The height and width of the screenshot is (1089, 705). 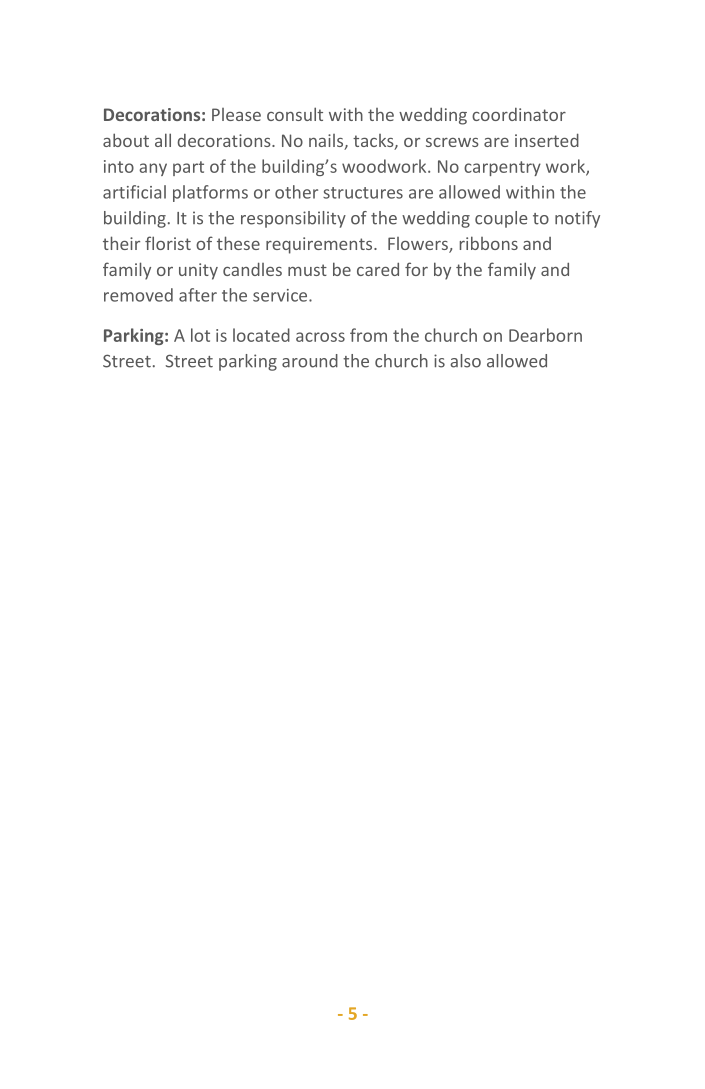 I want to click on responsibility, so click(x=293, y=219).
